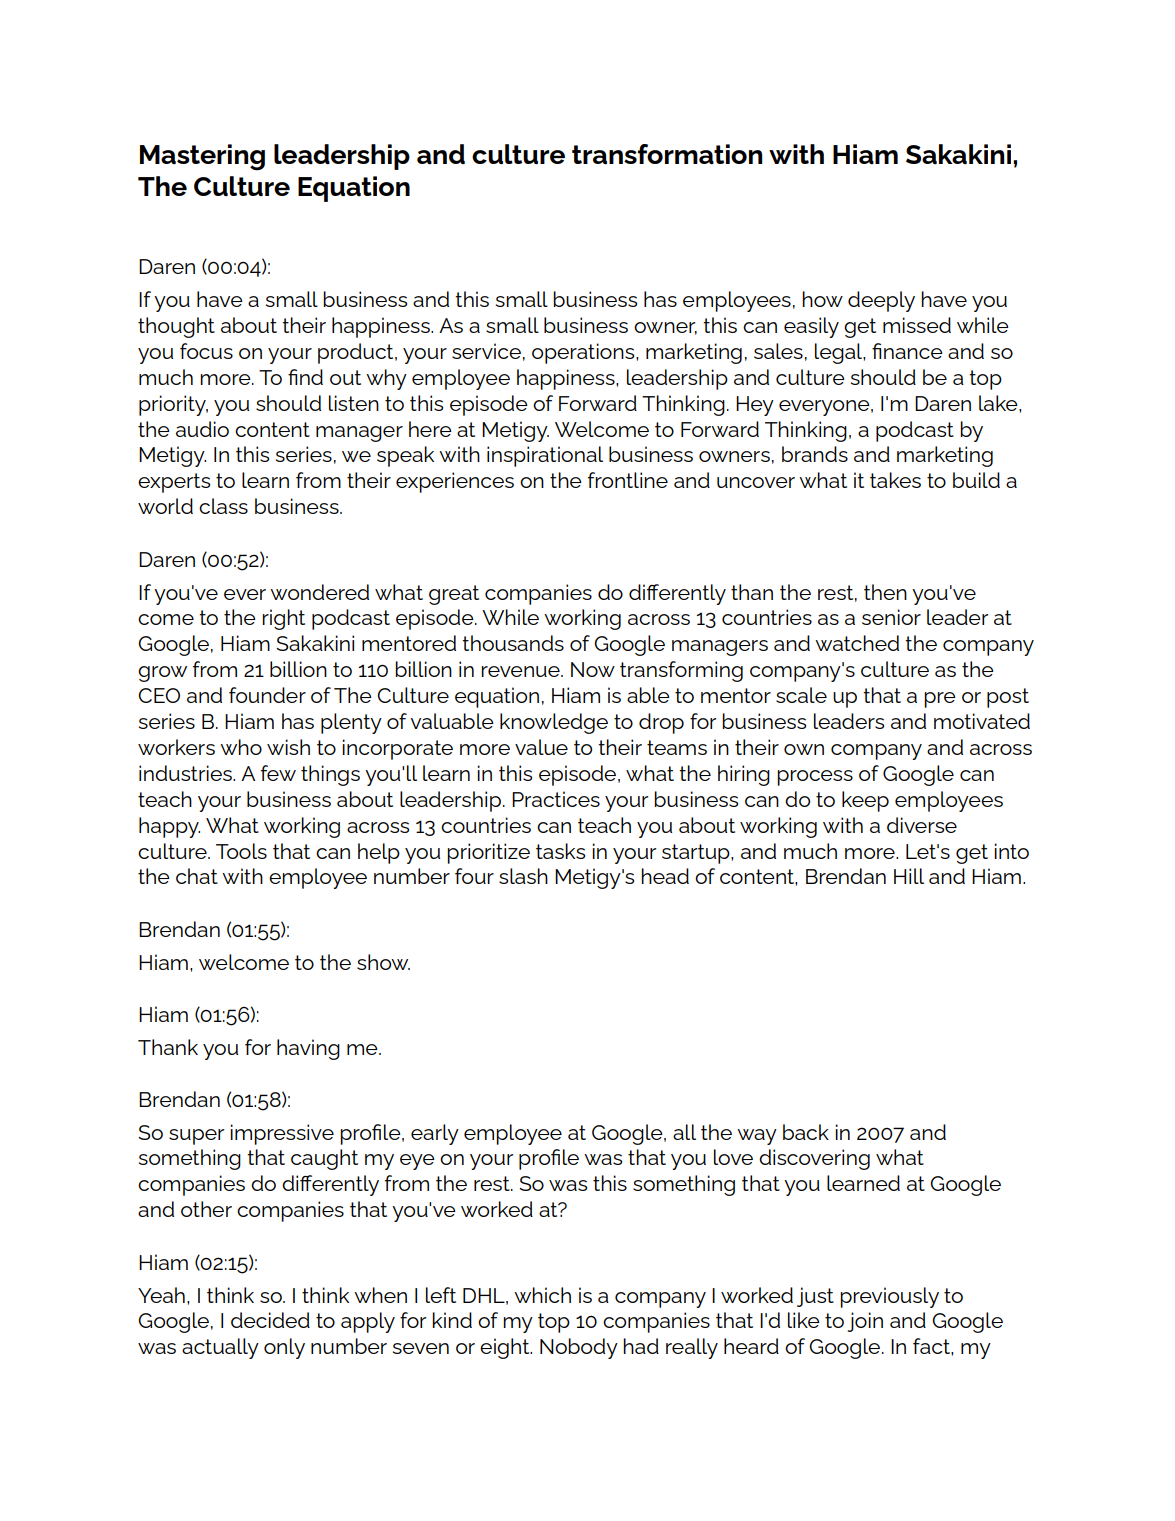 This screenshot has width=1175, height=1521. Describe the element at coordinates (909, 876) in the screenshot. I see `Hill` at that location.
